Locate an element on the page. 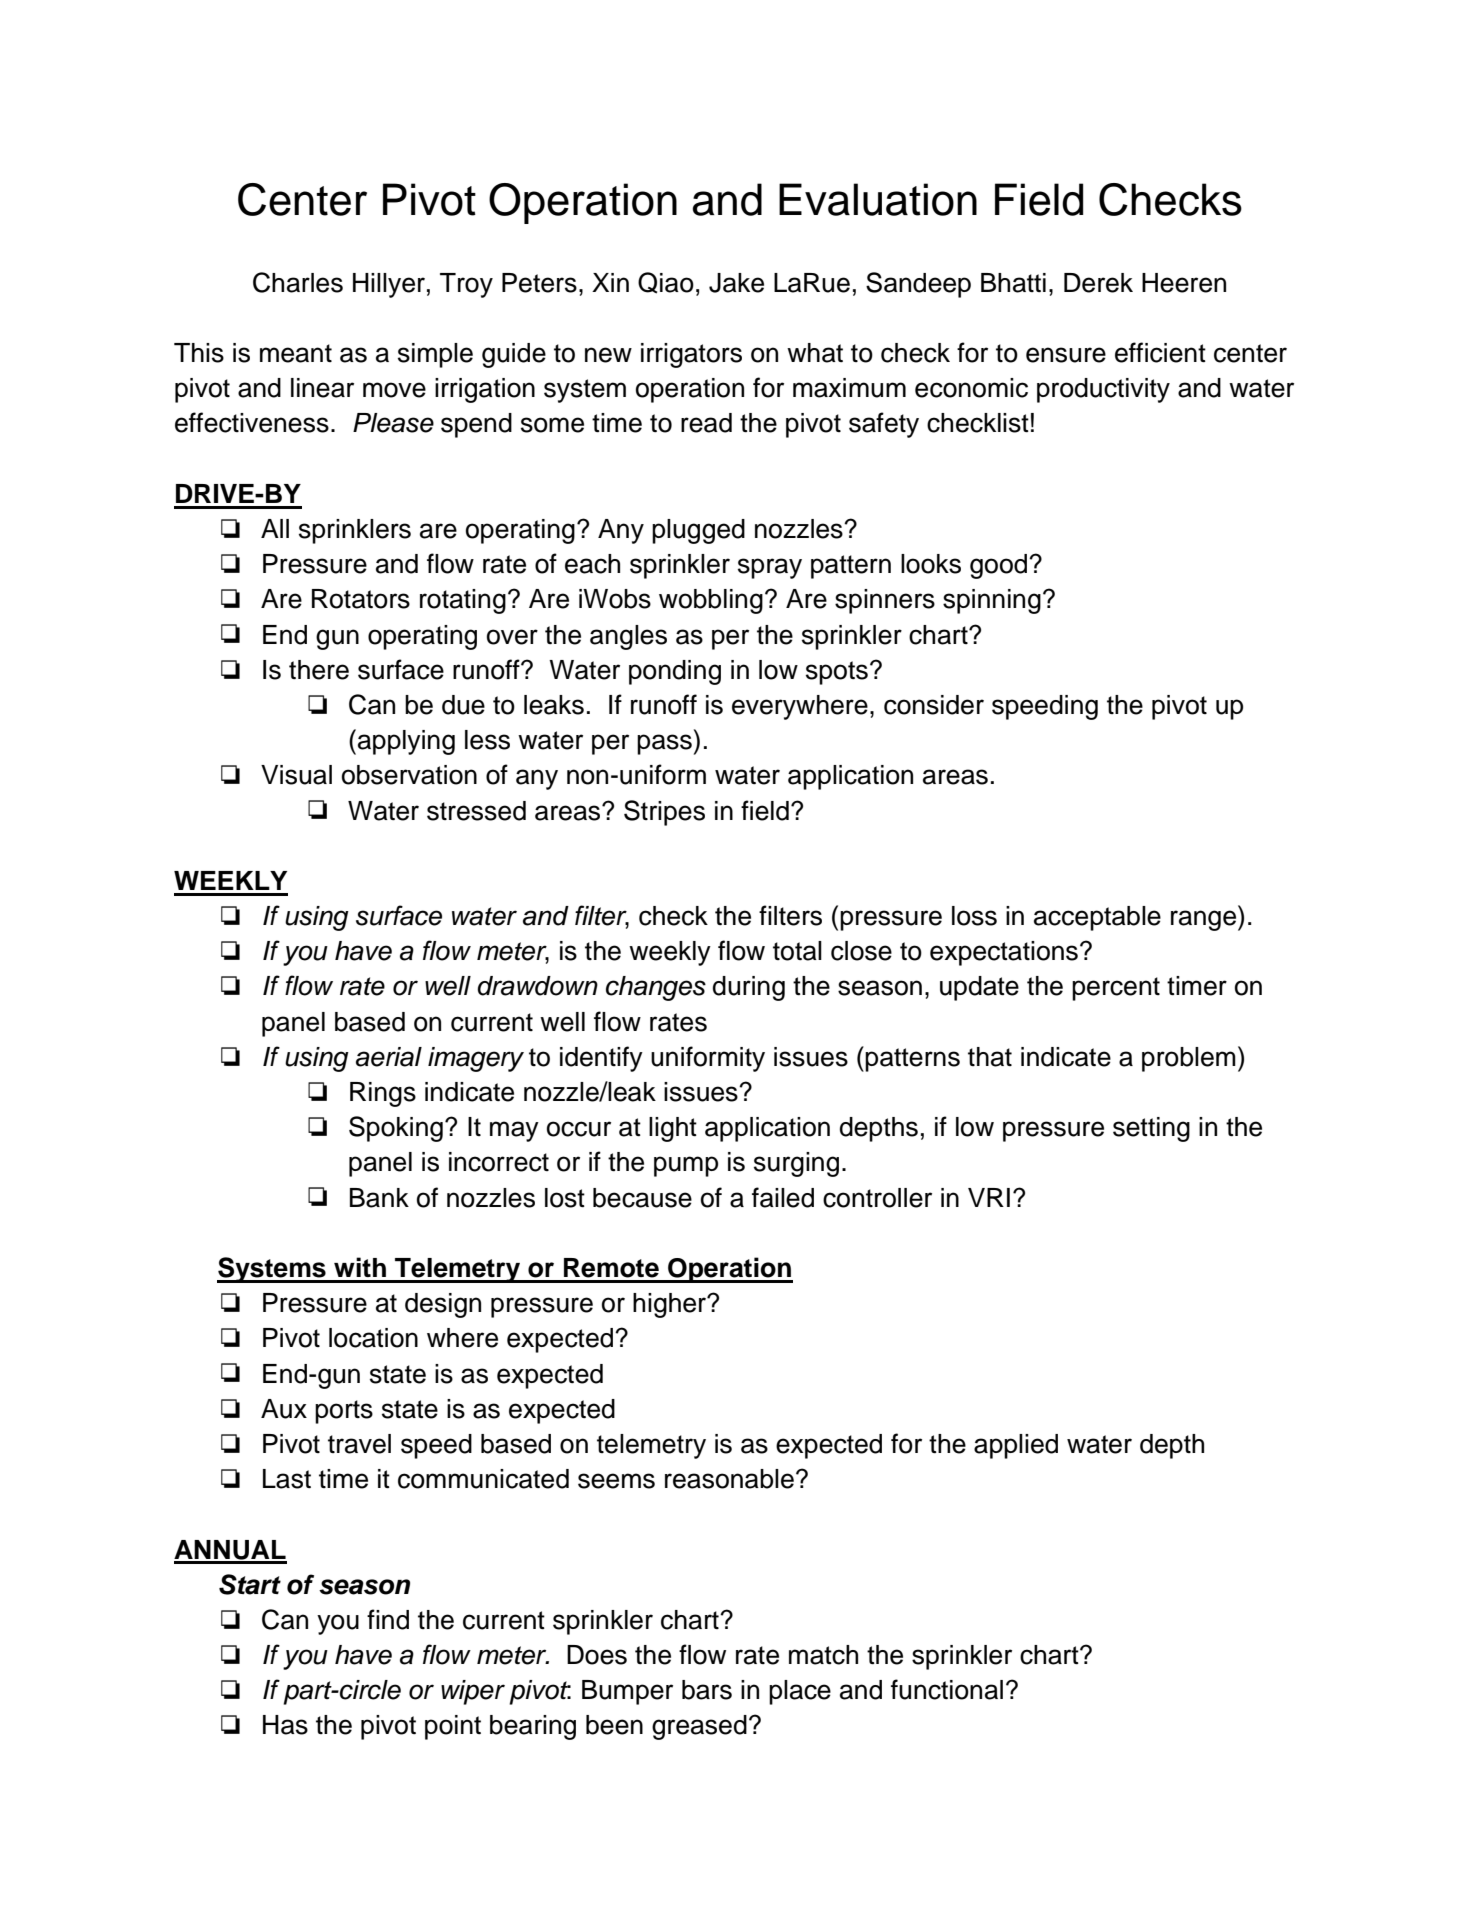 This image has height=1916, width=1480. Jake is located at coordinates (736, 283).
